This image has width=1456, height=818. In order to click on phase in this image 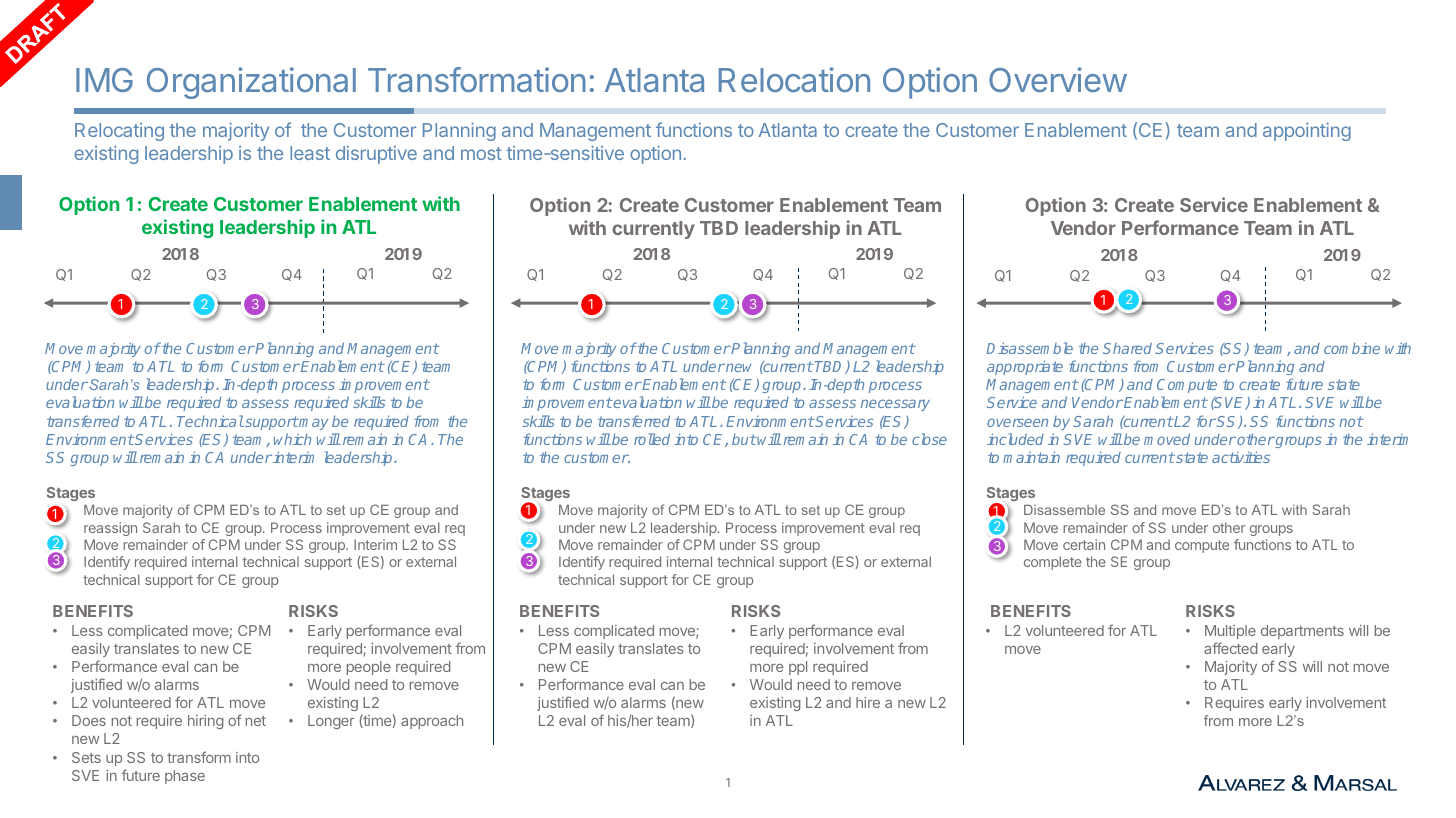, I will do `click(185, 777)`.
